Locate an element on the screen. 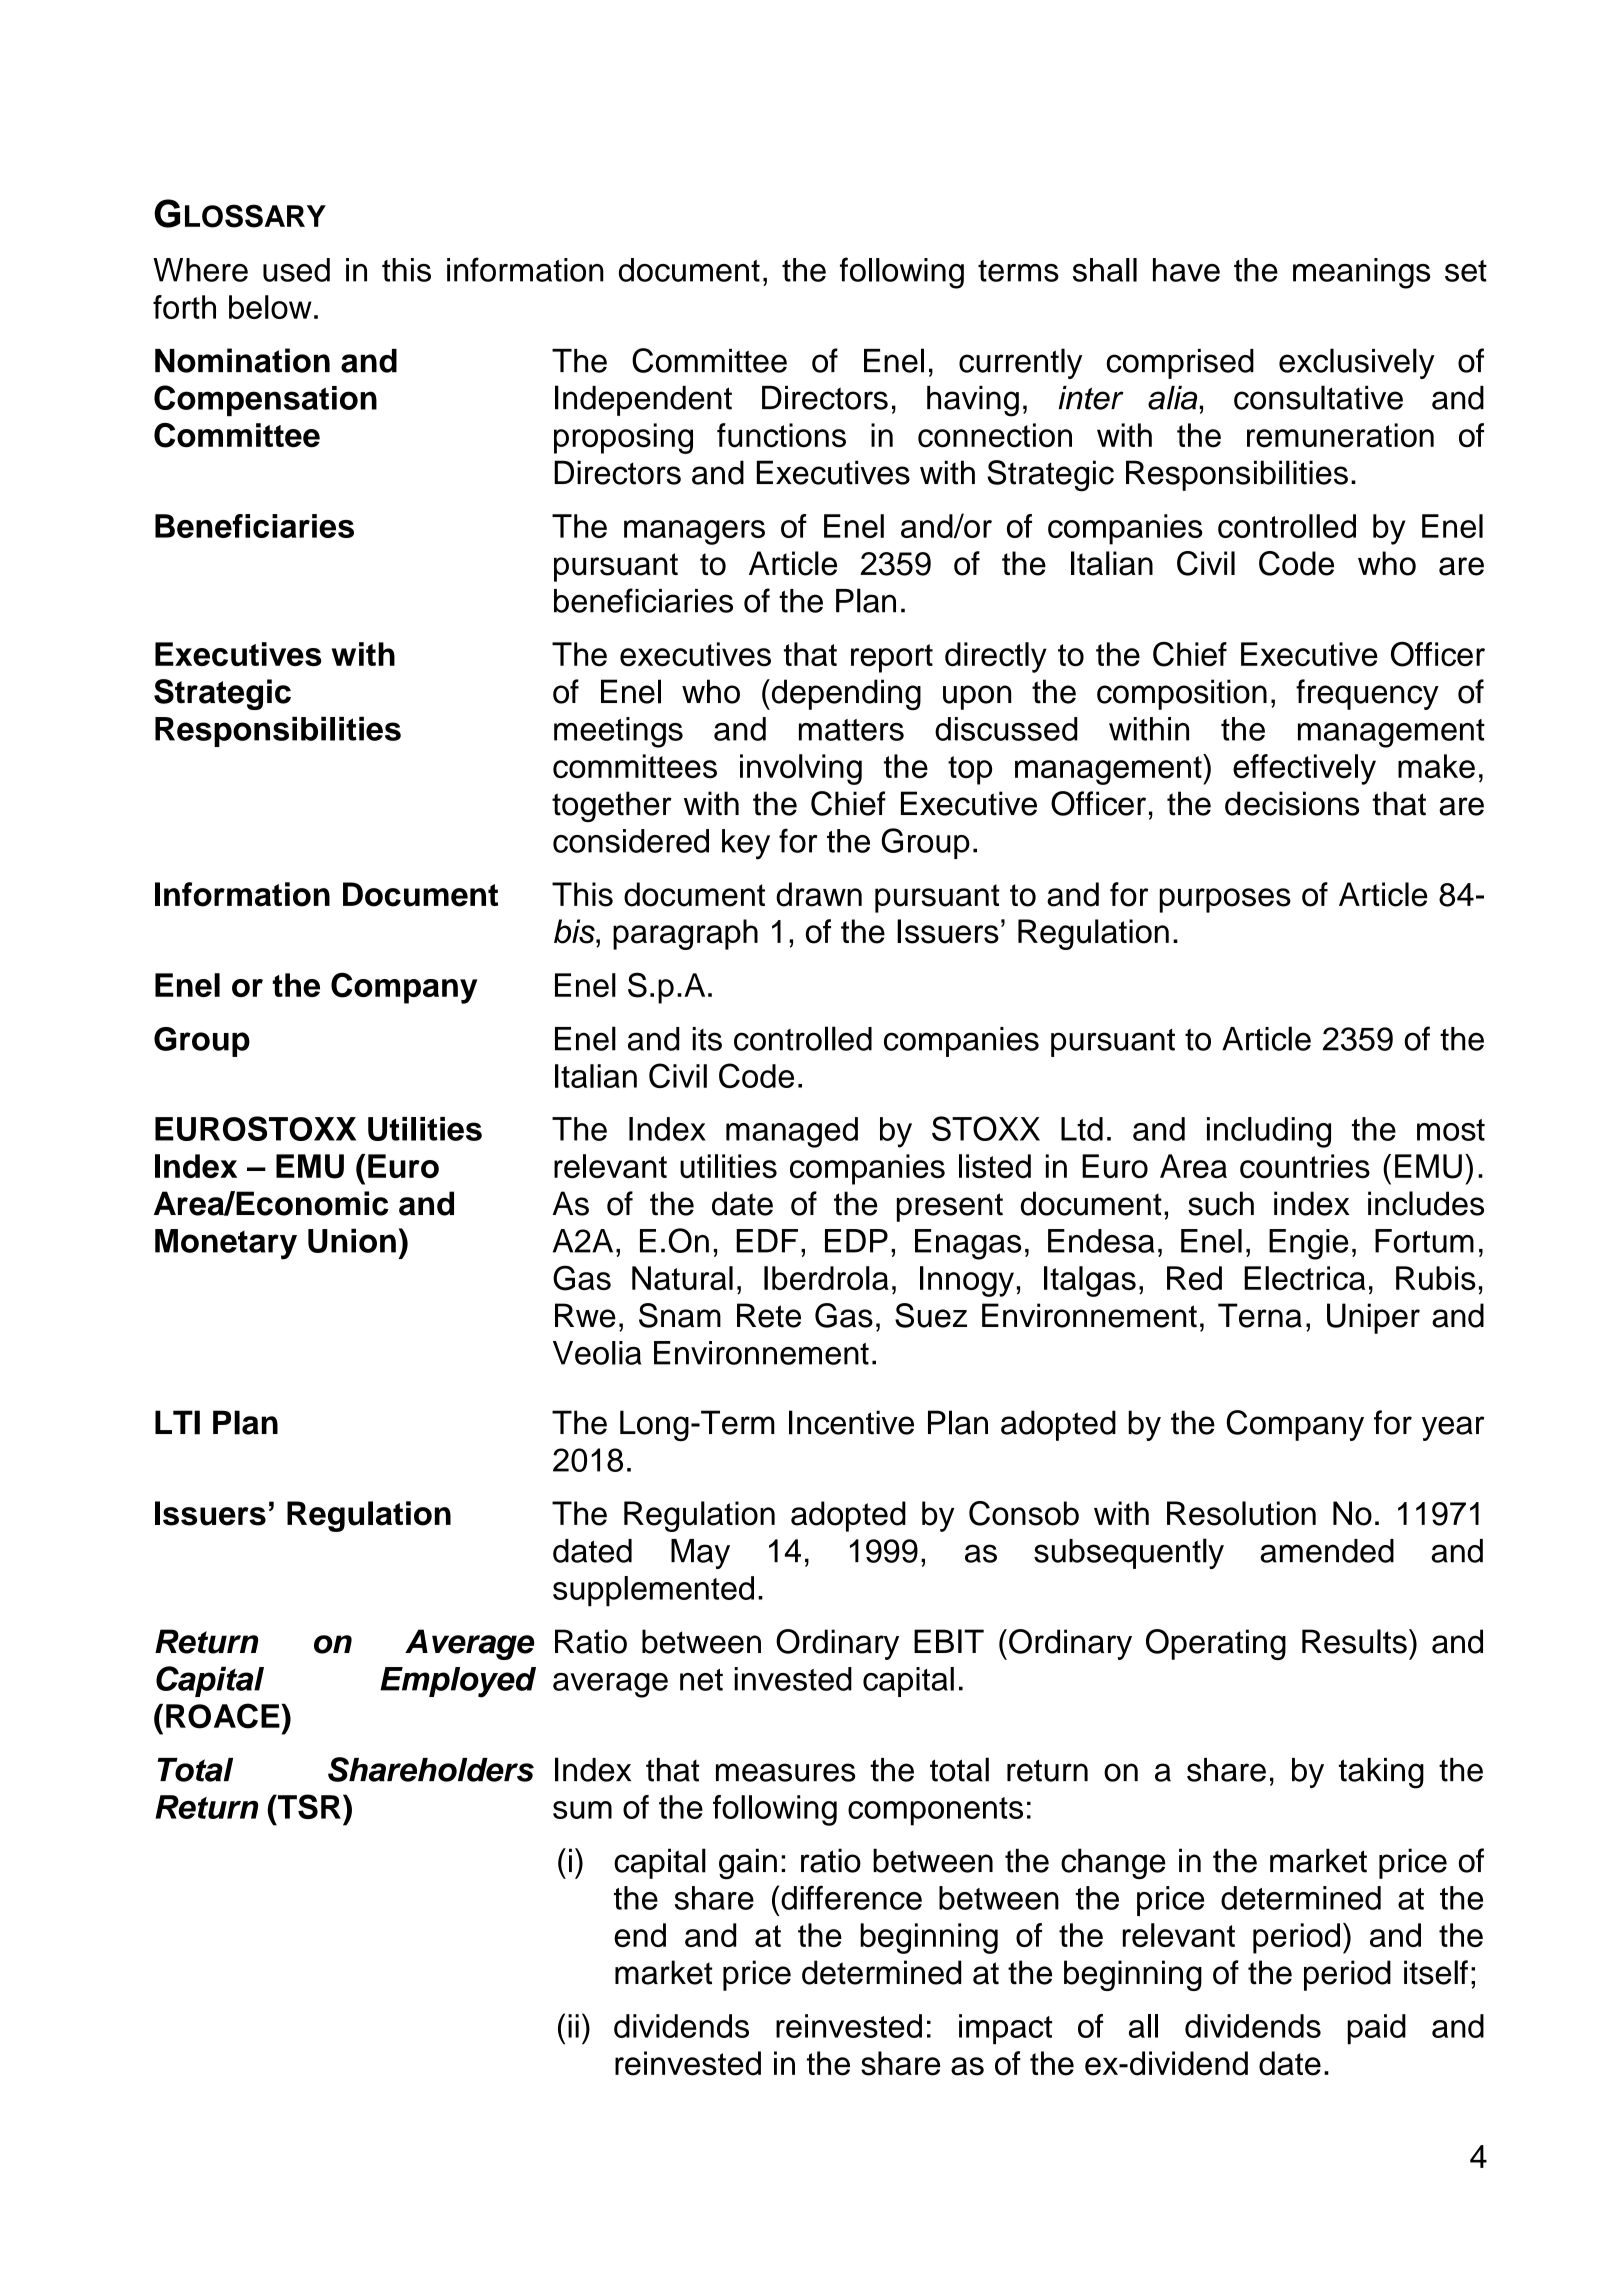 The width and height of the screenshot is (1609, 2276). below is located at coordinates (270, 307).
